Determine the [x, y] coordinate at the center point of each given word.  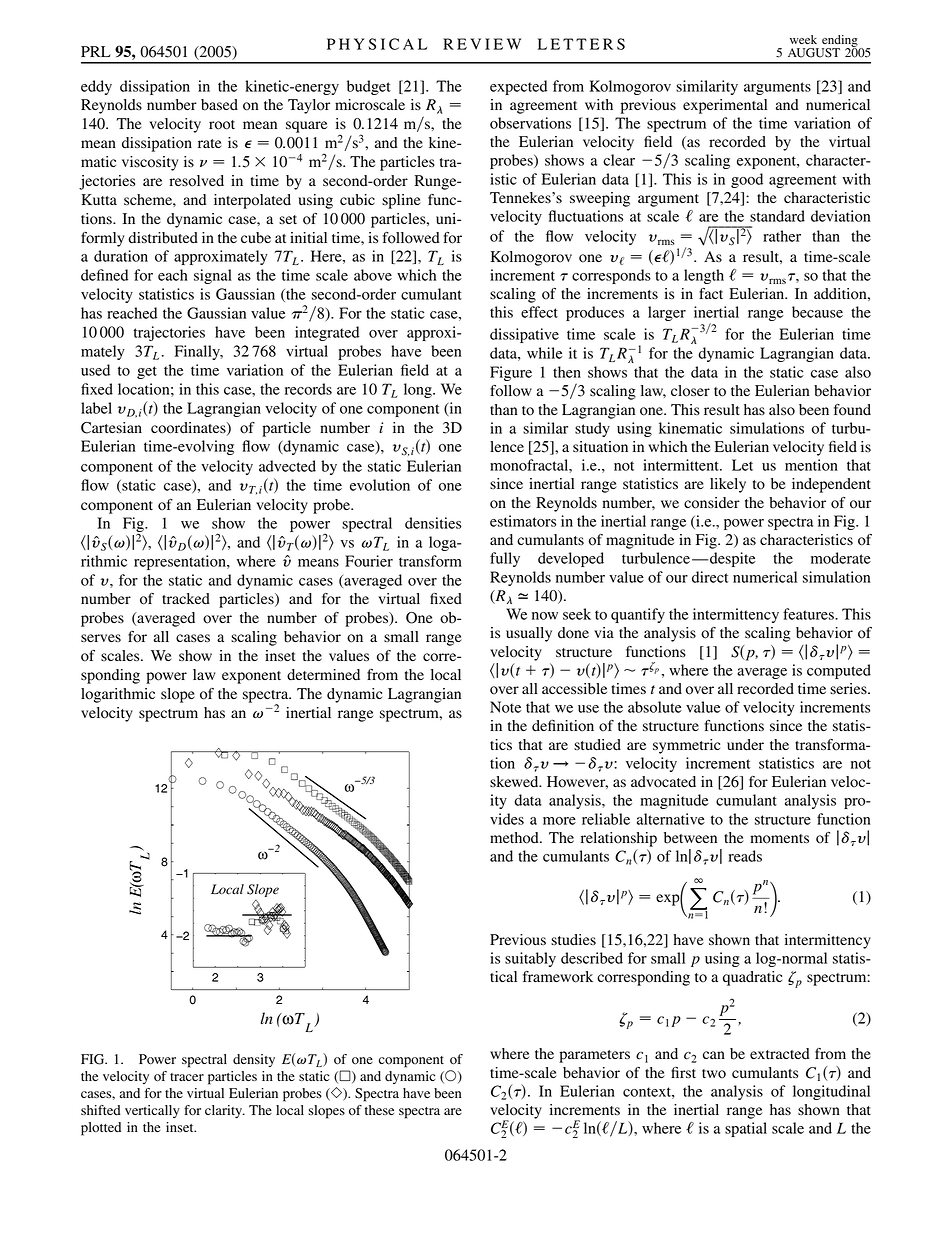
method [515, 838]
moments [779, 839]
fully [505, 559]
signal [213, 276]
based [219, 105]
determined [323, 675]
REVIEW [482, 44]
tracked [186, 599]
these [379, 1110]
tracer [187, 1077]
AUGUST [814, 53]
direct [710, 577]
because [817, 312]
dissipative [524, 335]
